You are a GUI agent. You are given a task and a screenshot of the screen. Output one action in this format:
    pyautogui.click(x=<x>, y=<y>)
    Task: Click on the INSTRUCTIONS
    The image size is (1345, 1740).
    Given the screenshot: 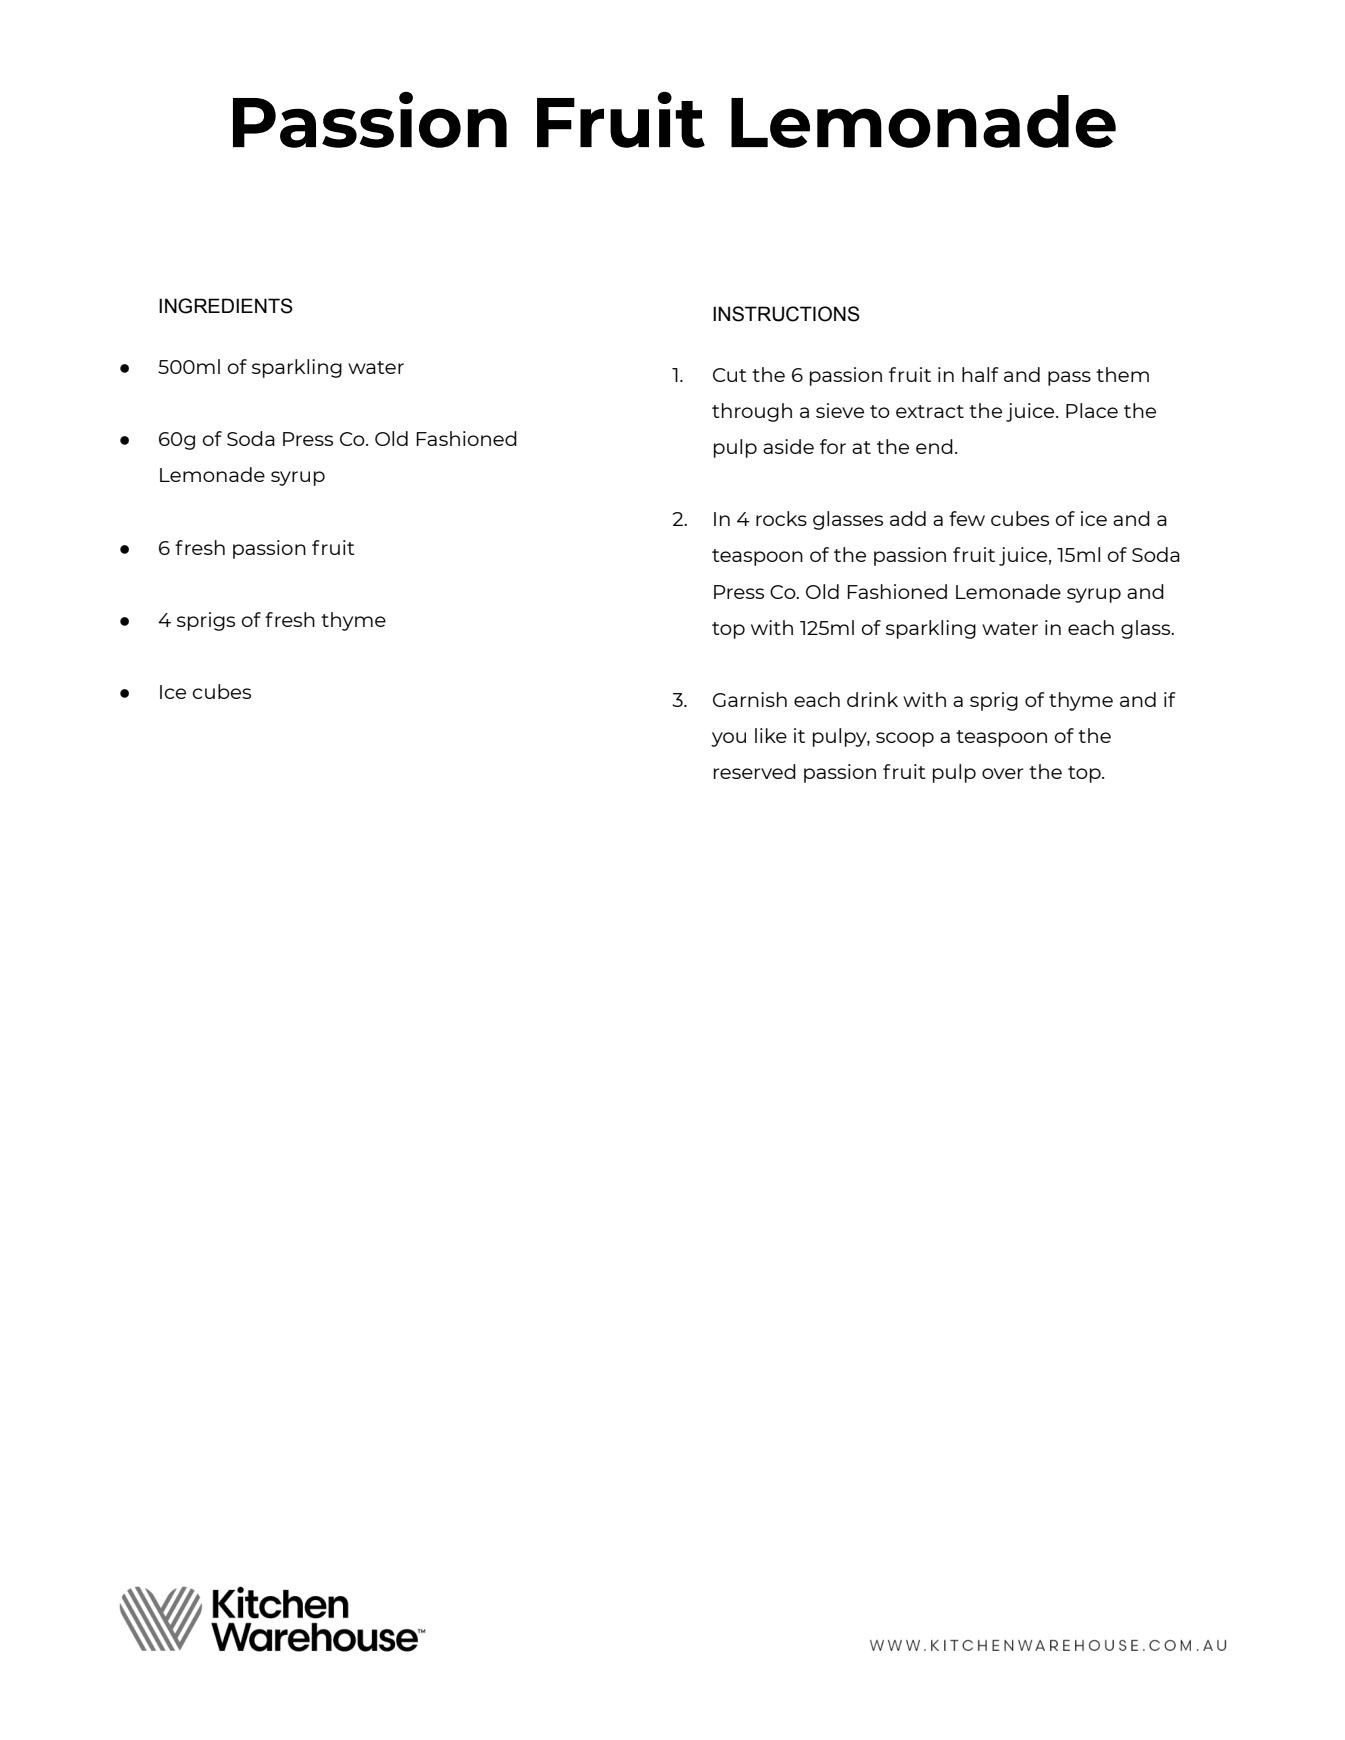 What is the action you would take?
    pyautogui.click(x=786, y=314)
